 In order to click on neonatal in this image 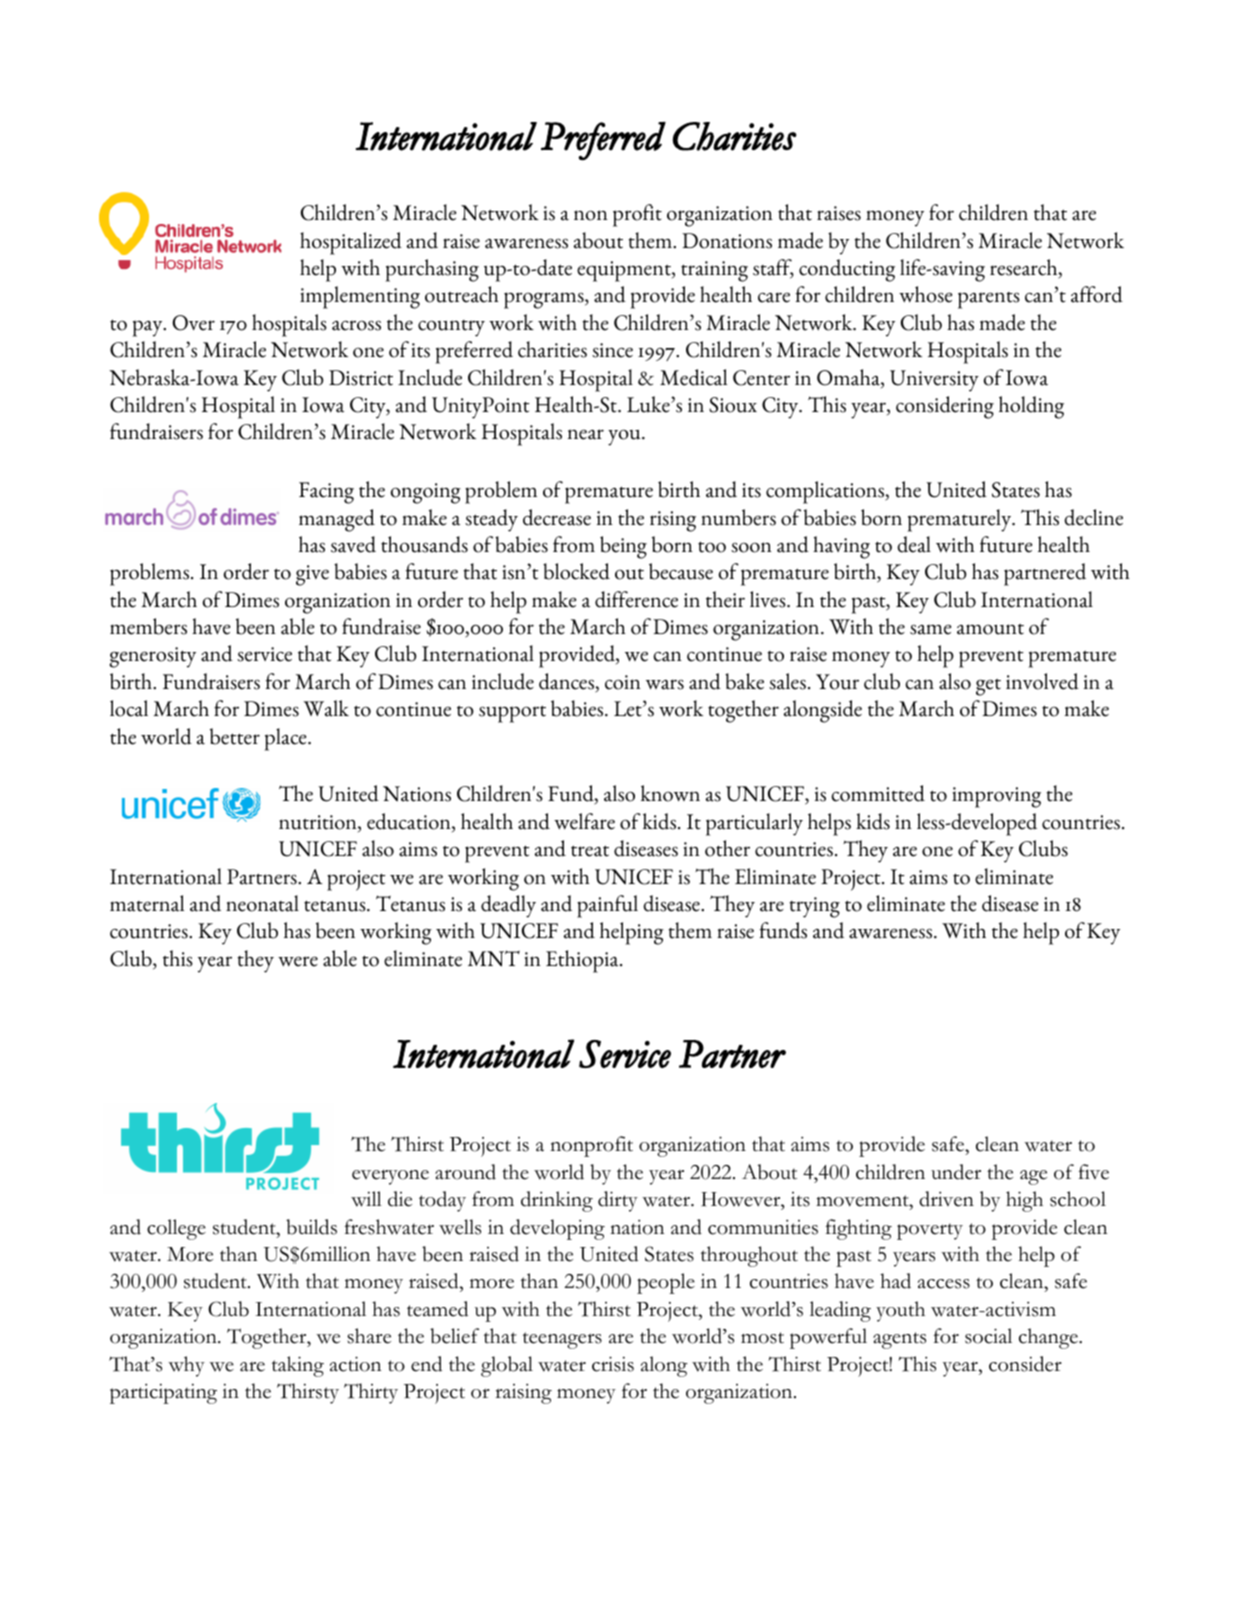, I will do `click(262, 903)`.
